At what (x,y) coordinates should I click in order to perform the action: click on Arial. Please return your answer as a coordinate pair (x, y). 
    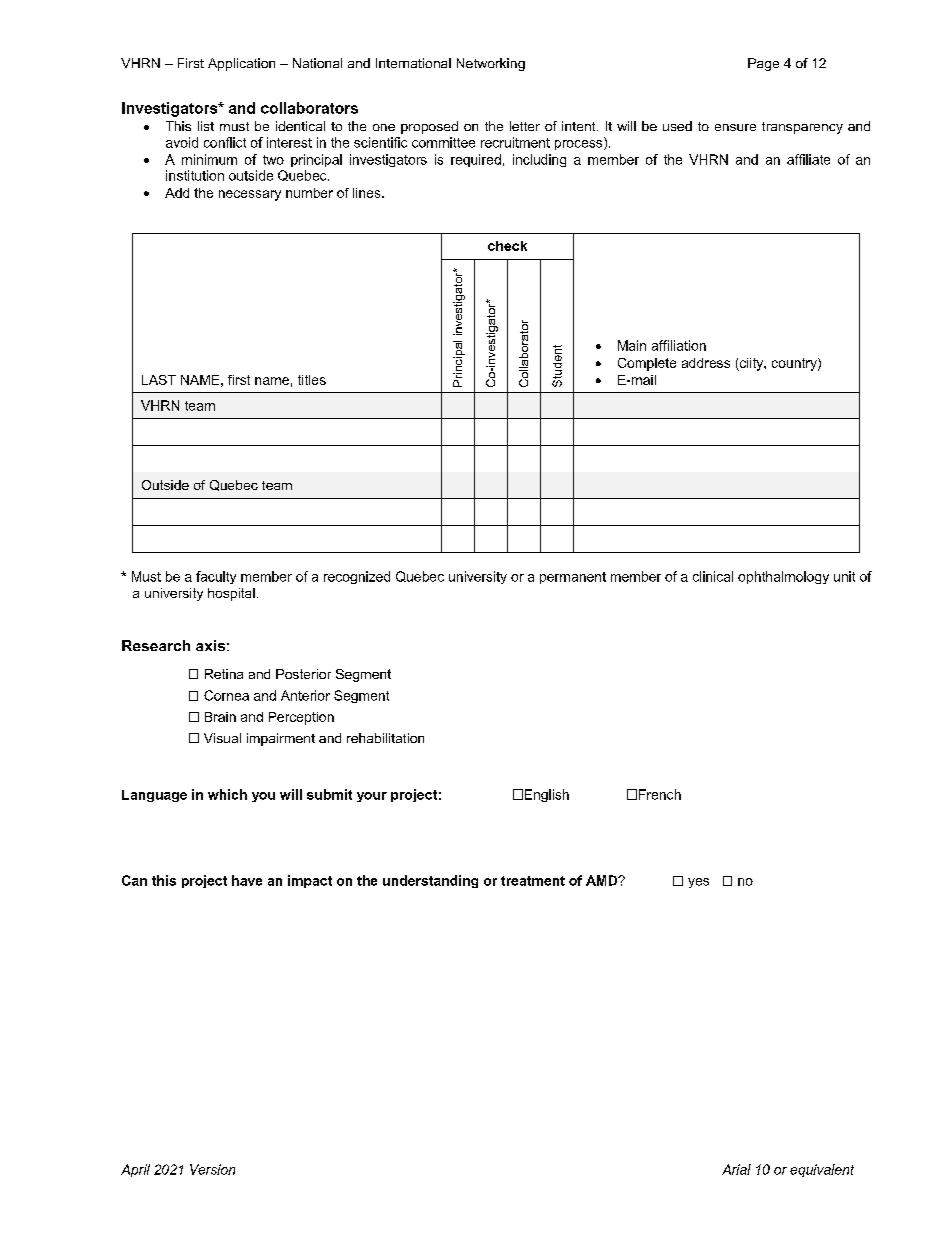
    Looking at the image, I should click on (736, 1169).
